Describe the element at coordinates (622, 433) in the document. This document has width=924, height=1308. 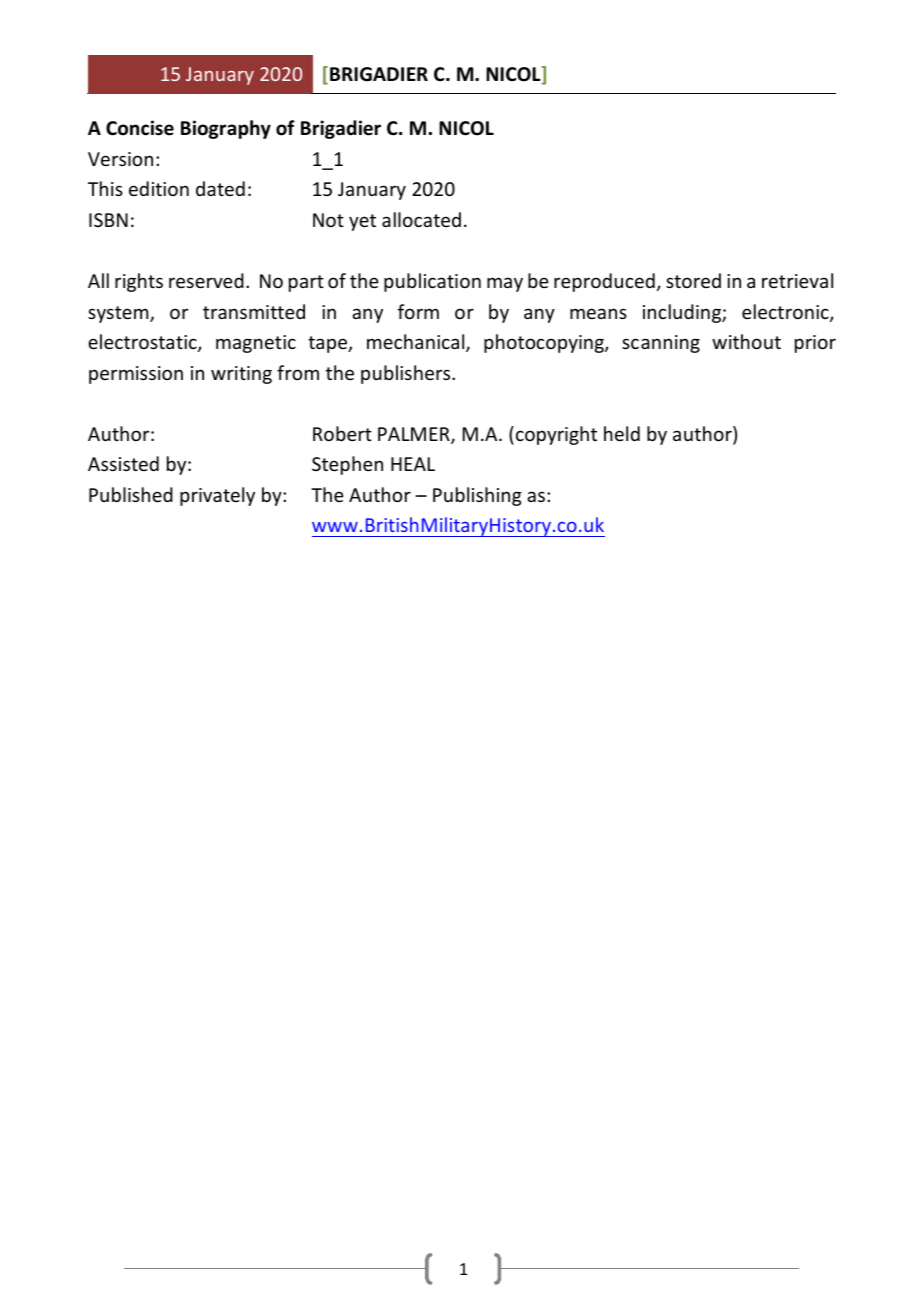
I see `held` at that location.
